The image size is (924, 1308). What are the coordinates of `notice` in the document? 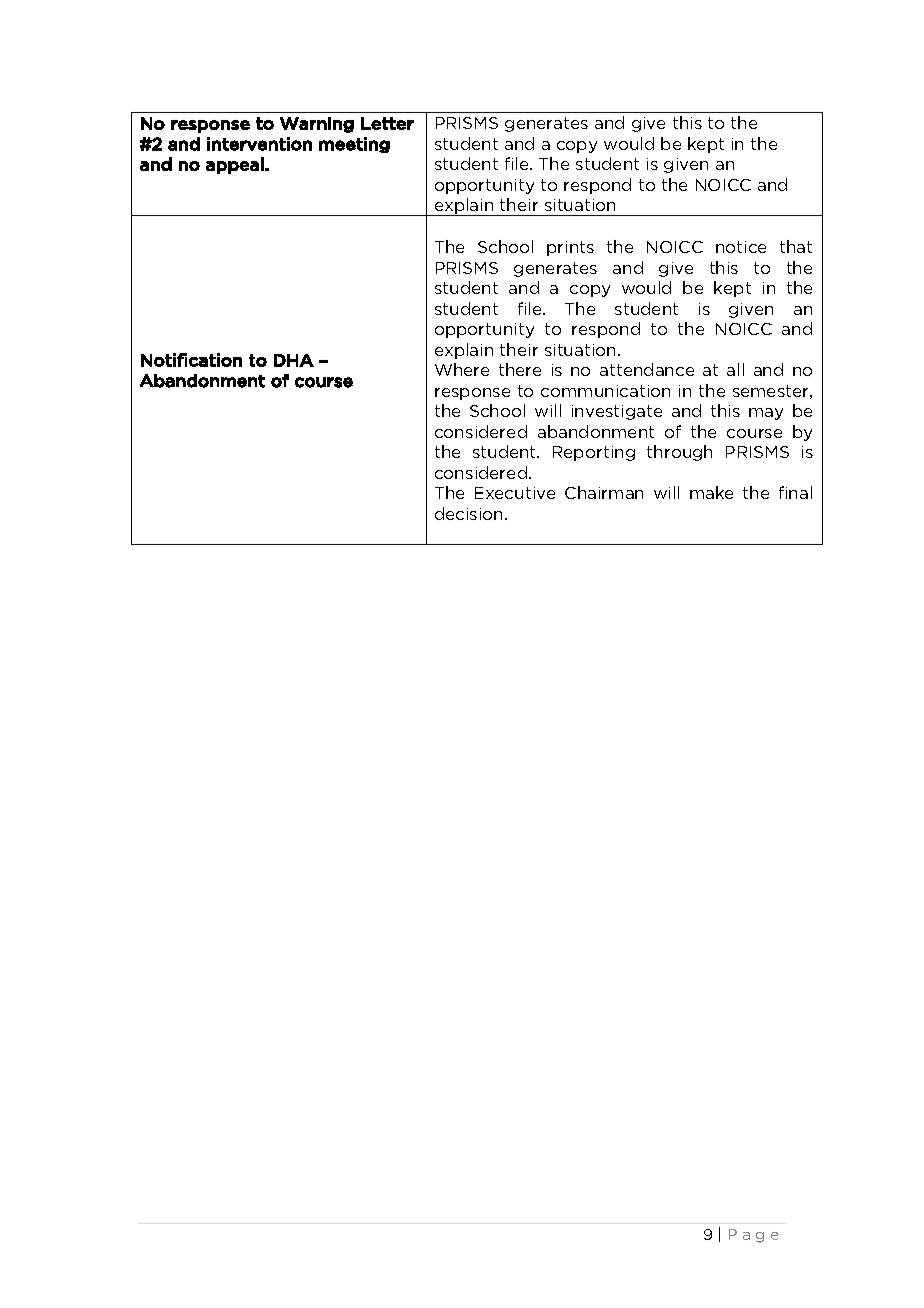 It's located at (741, 247).
